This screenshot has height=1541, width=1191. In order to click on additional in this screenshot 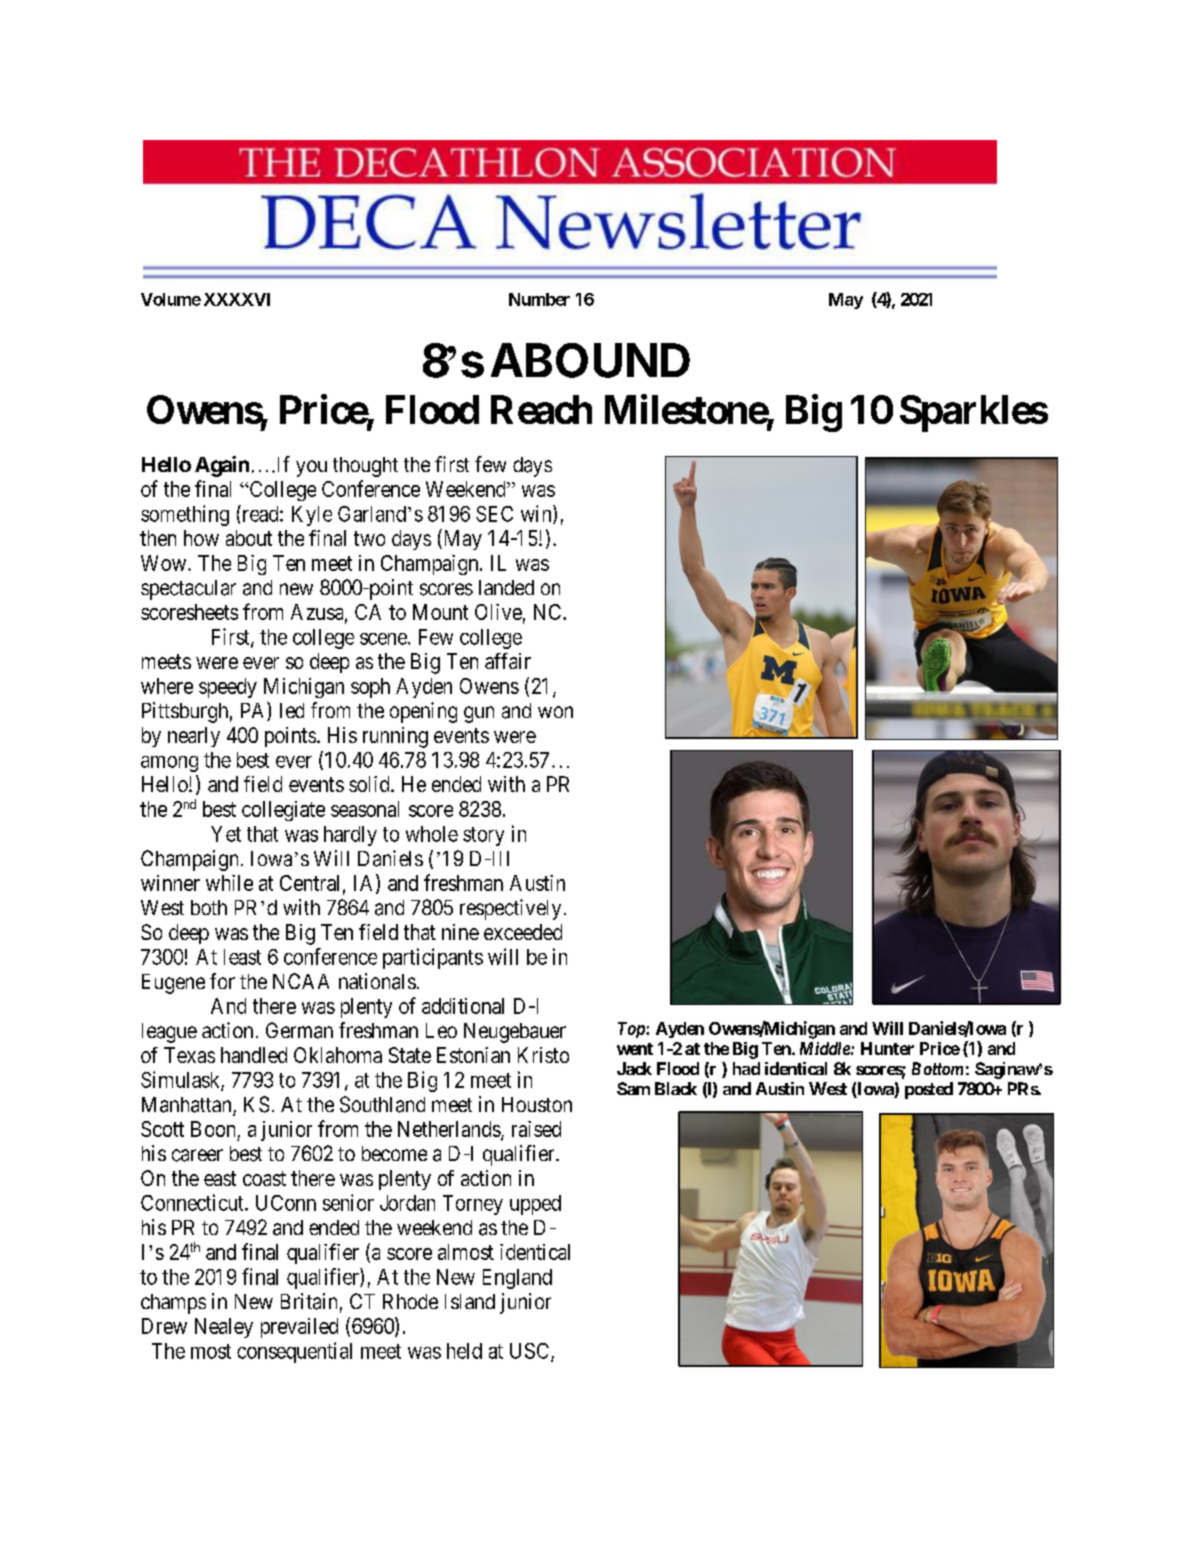, I will do `click(463, 1006)`.
